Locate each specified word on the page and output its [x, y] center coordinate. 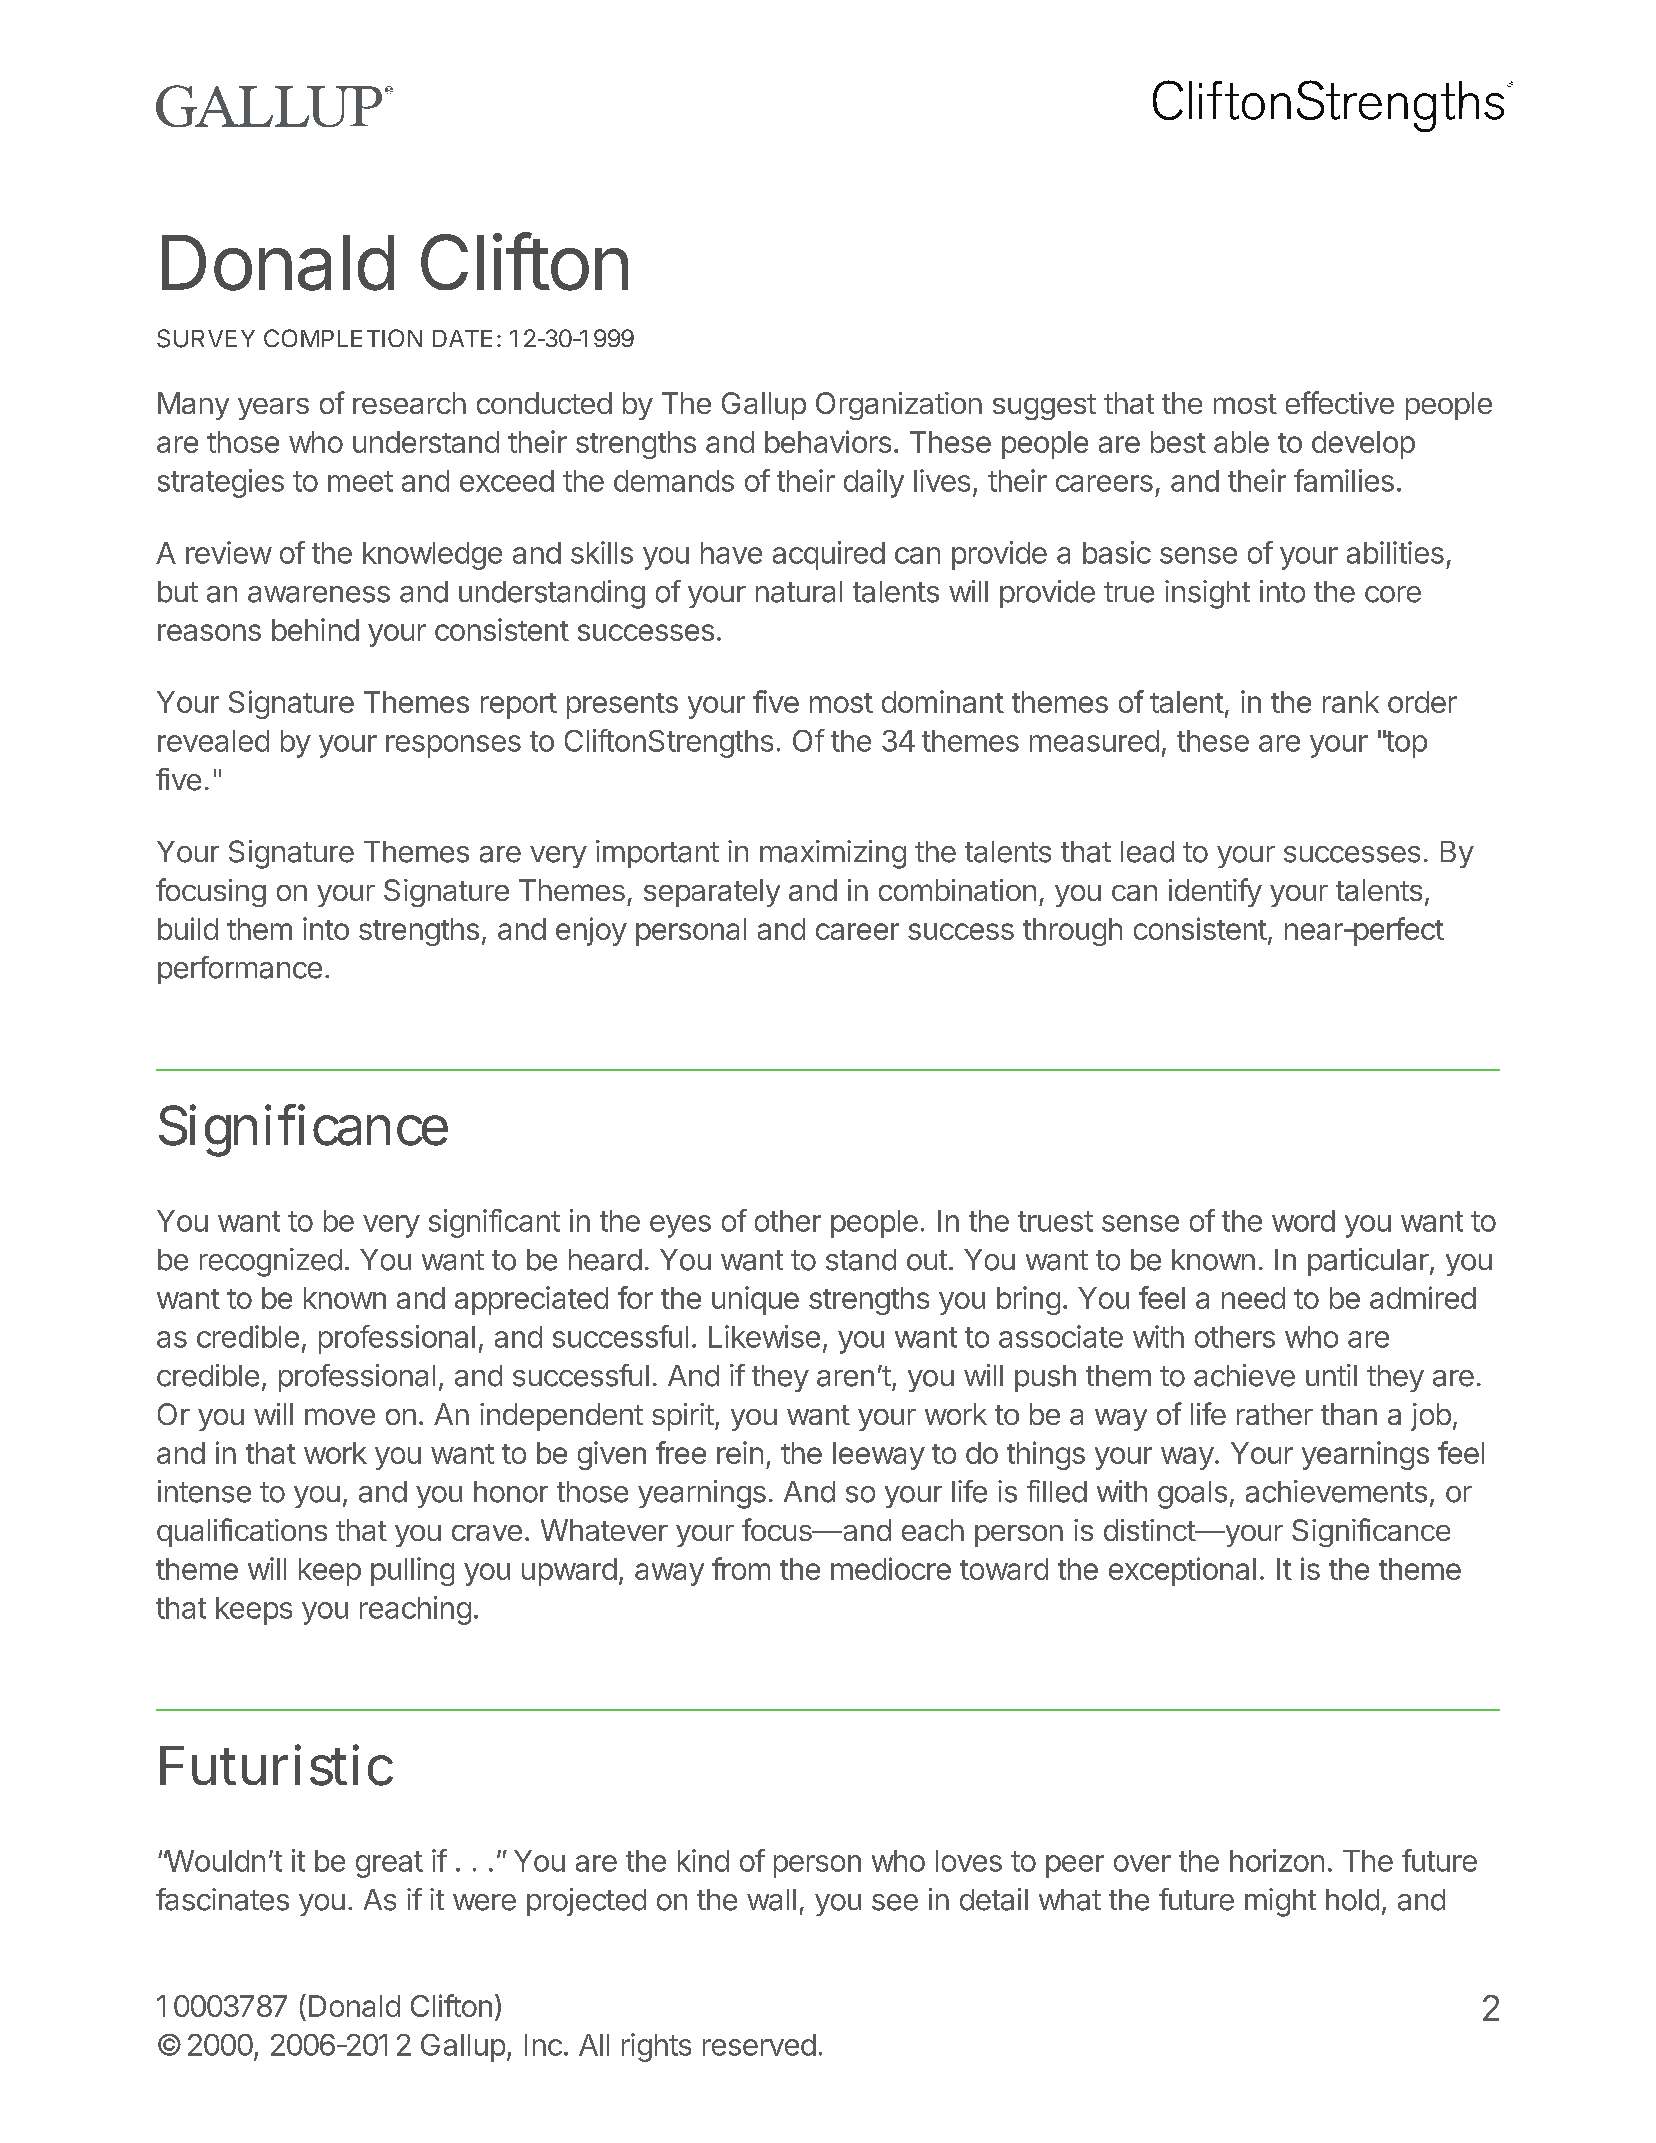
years [273, 409]
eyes [680, 1226]
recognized [271, 1262]
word [1303, 1221]
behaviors [828, 441]
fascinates [222, 1899]
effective [1340, 402]
